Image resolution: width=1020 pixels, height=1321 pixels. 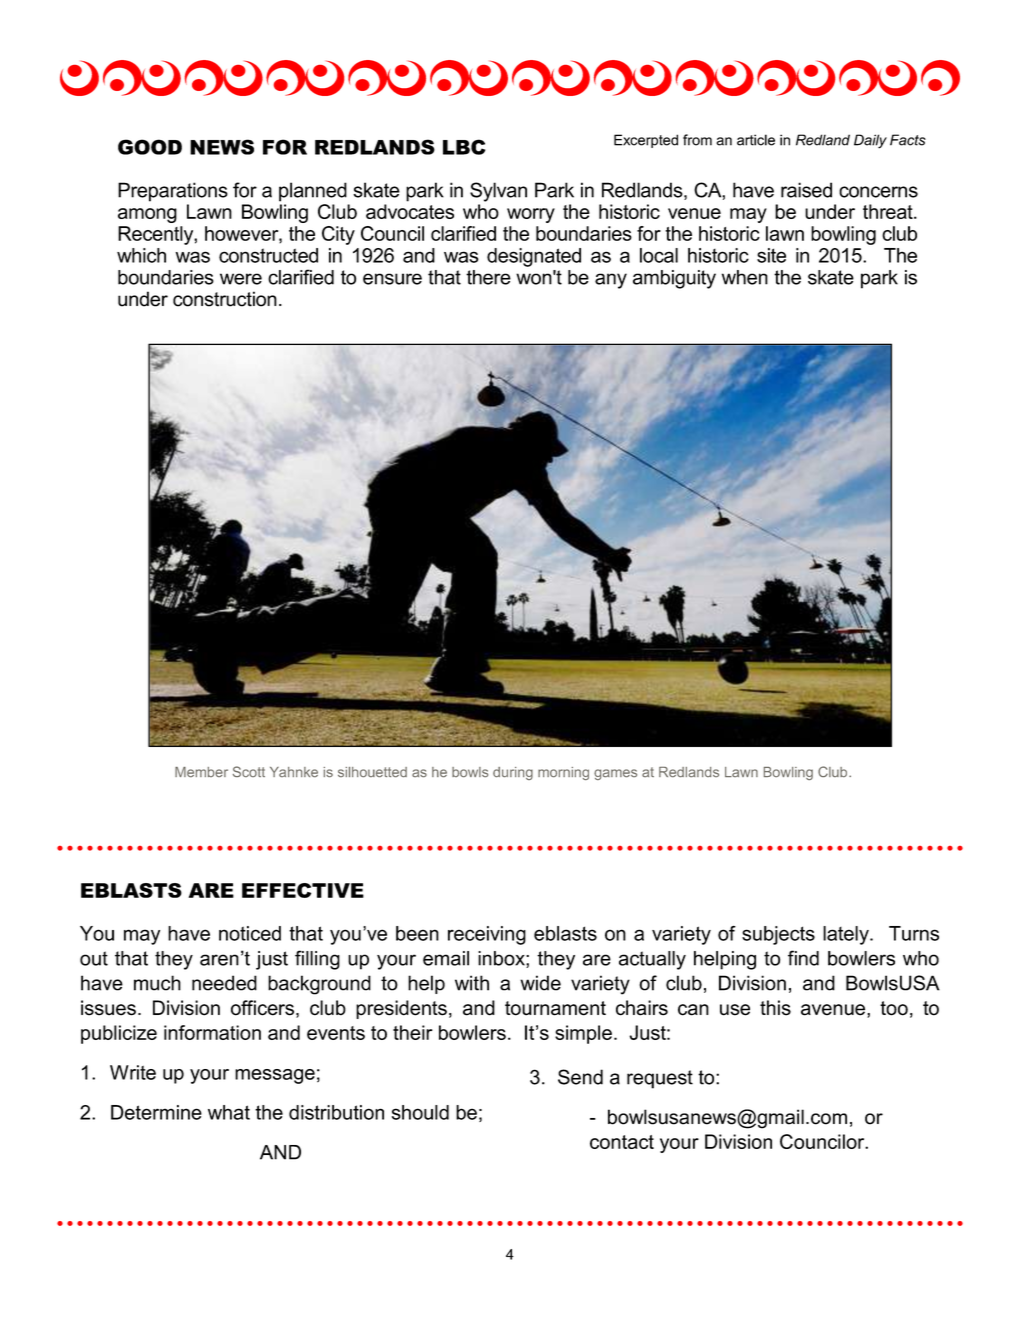 I want to click on Sylvan, so click(x=498, y=192).
